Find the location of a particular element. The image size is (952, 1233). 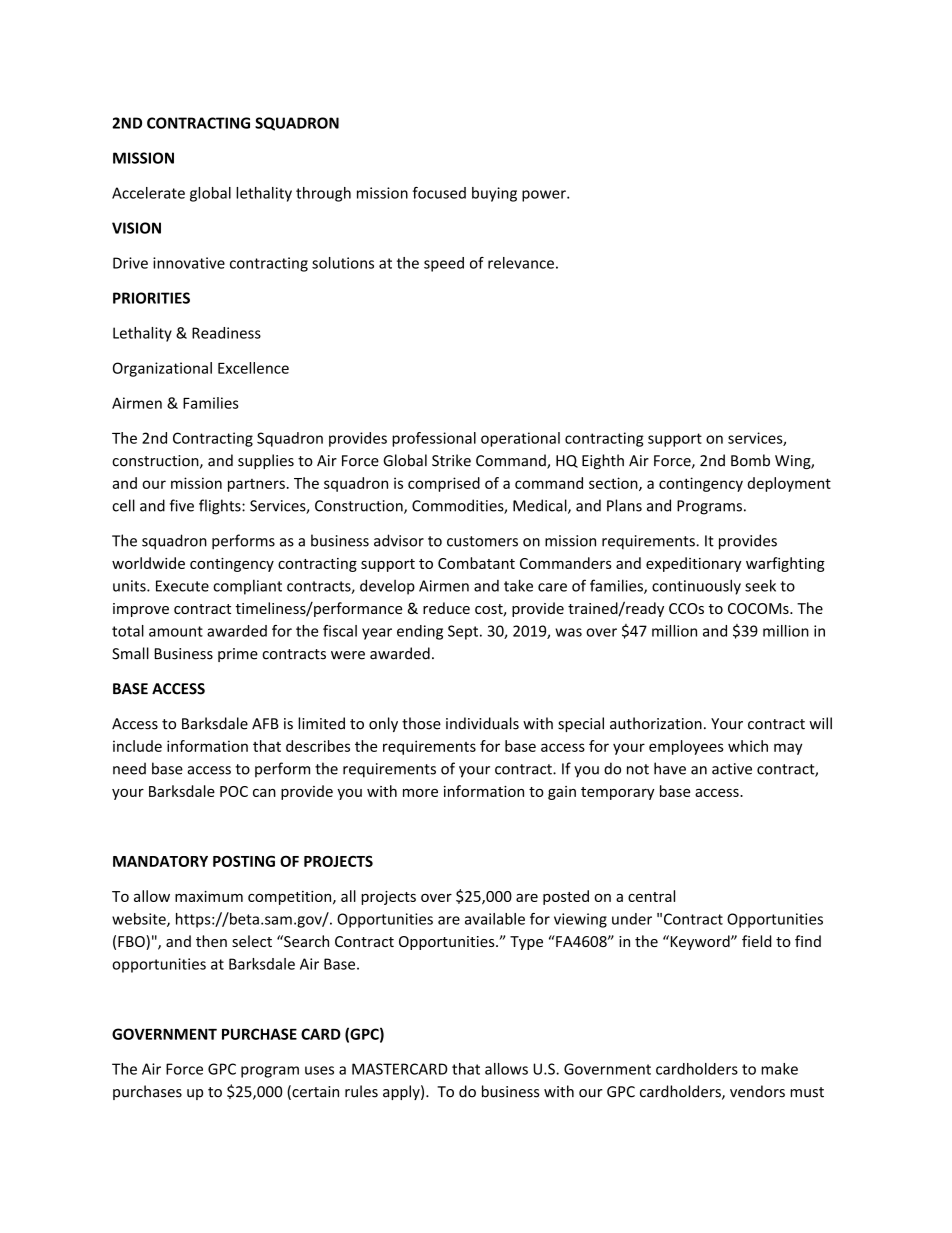

comprised is located at coordinates (444, 484).
